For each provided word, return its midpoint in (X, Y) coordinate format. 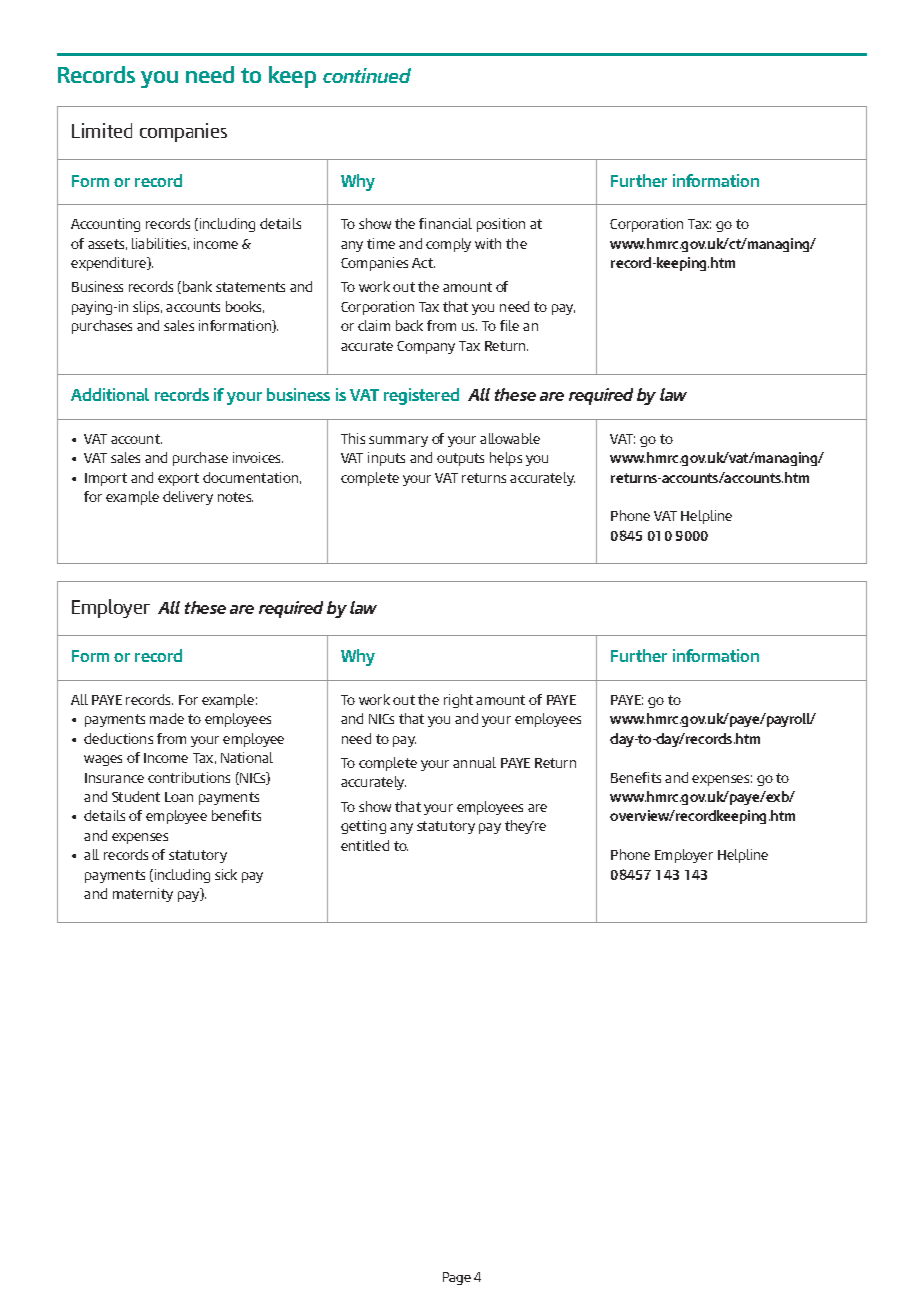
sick (226, 874)
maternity (143, 895)
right (458, 701)
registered (421, 396)
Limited (102, 130)
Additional (110, 394)
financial (445, 223)
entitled (365, 845)
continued (367, 75)
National (247, 757)
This (353, 438)
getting (363, 827)
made (167, 718)
